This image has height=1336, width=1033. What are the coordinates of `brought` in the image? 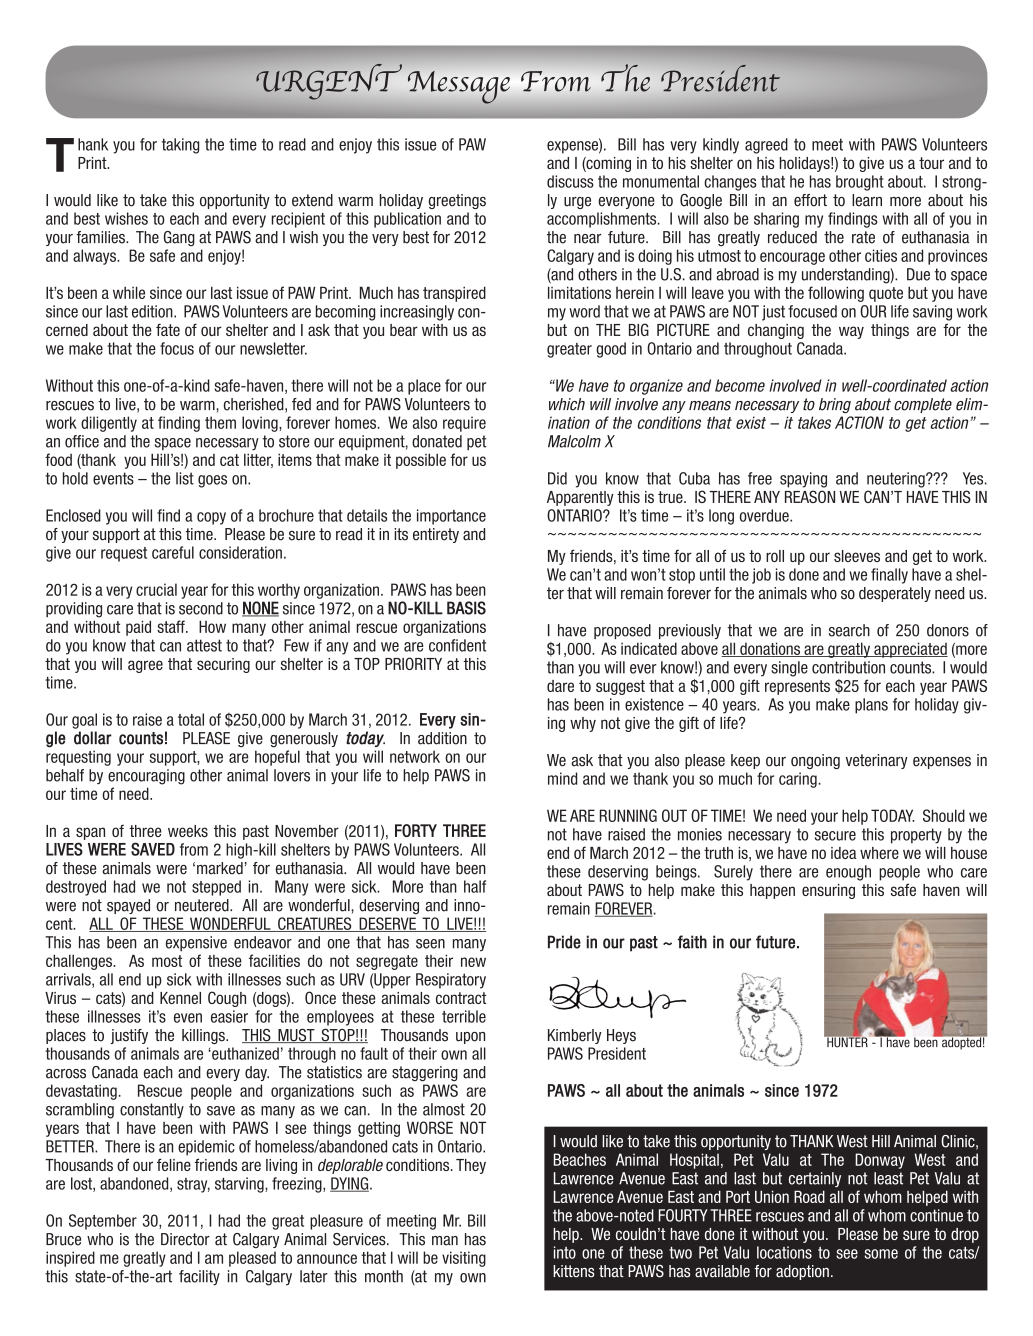 It's located at (860, 183).
